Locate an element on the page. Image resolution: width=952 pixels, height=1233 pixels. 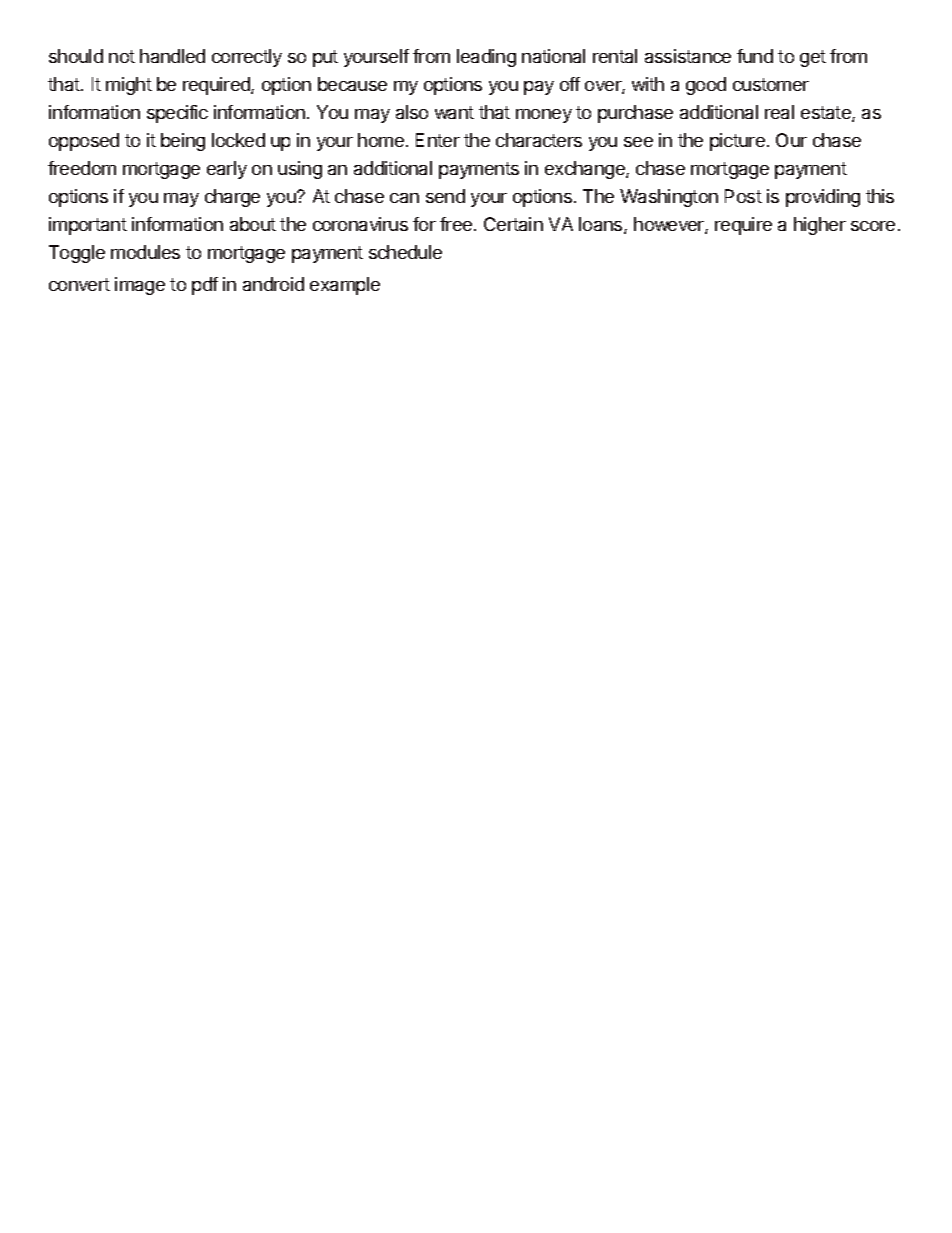
get is located at coordinates (813, 58).
